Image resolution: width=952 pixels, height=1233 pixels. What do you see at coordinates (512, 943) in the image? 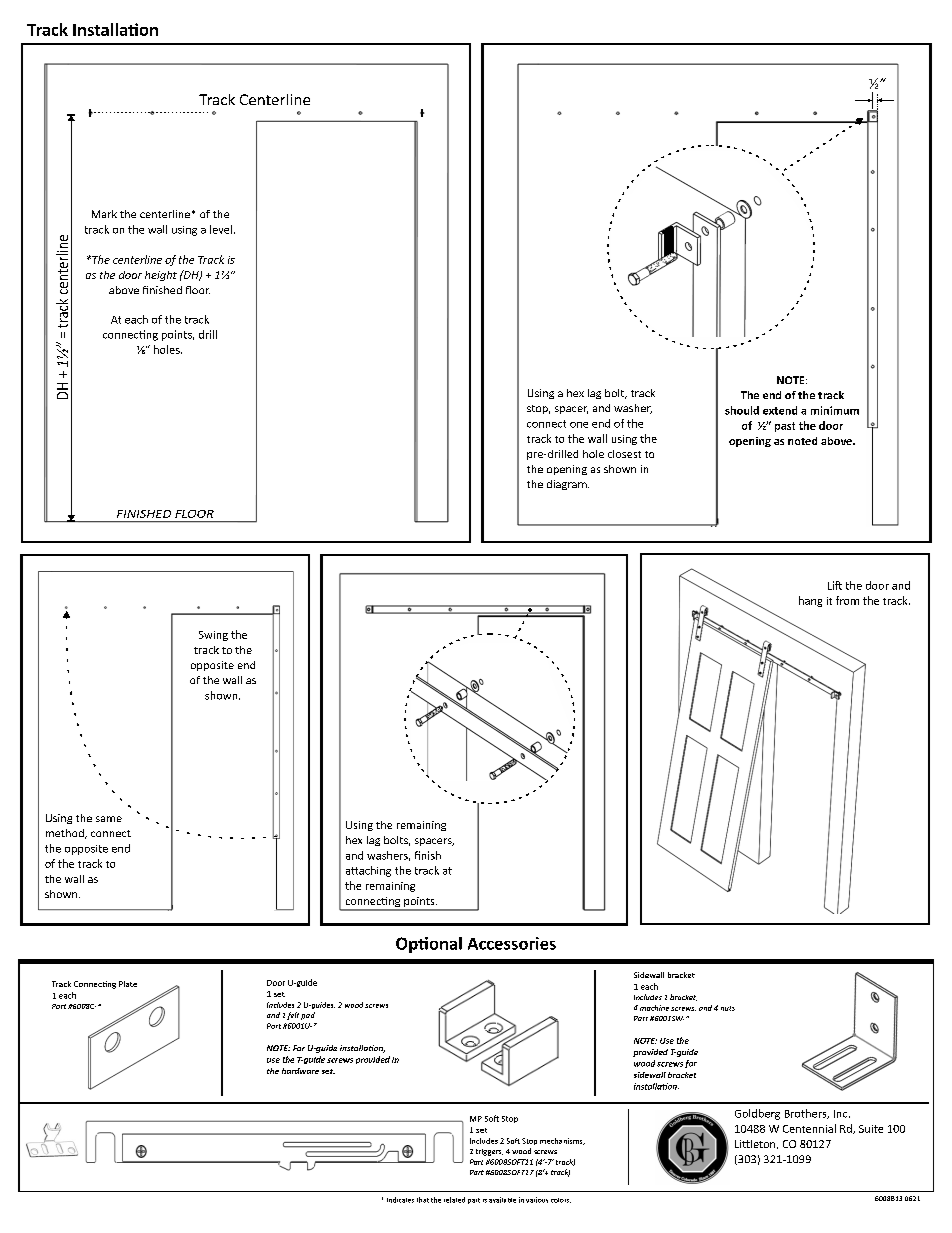
I see `Accessories` at bounding box center [512, 943].
